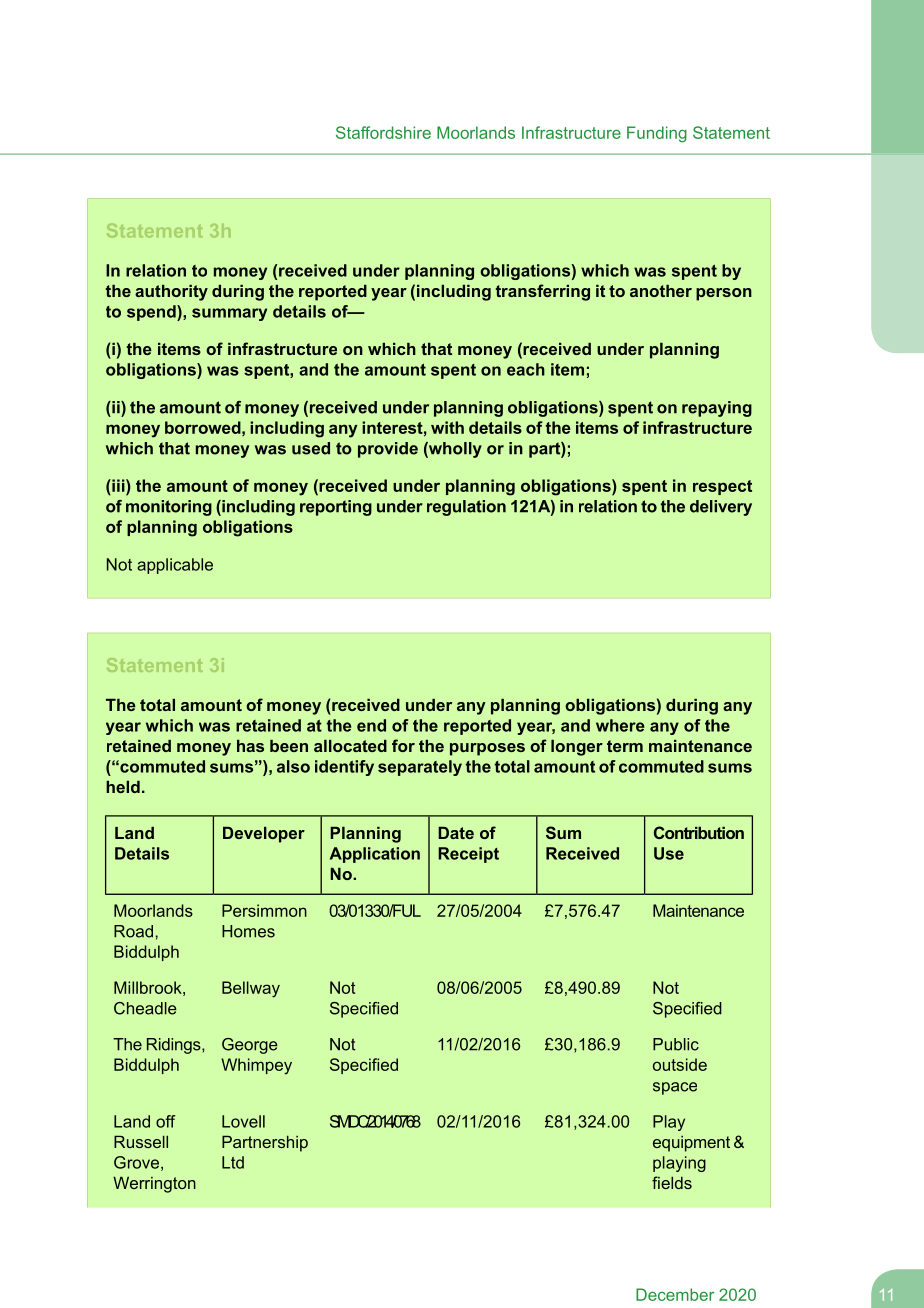  What do you see at coordinates (383, 132) in the screenshot?
I see `Staffordshire` at bounding box center [383, 132].
